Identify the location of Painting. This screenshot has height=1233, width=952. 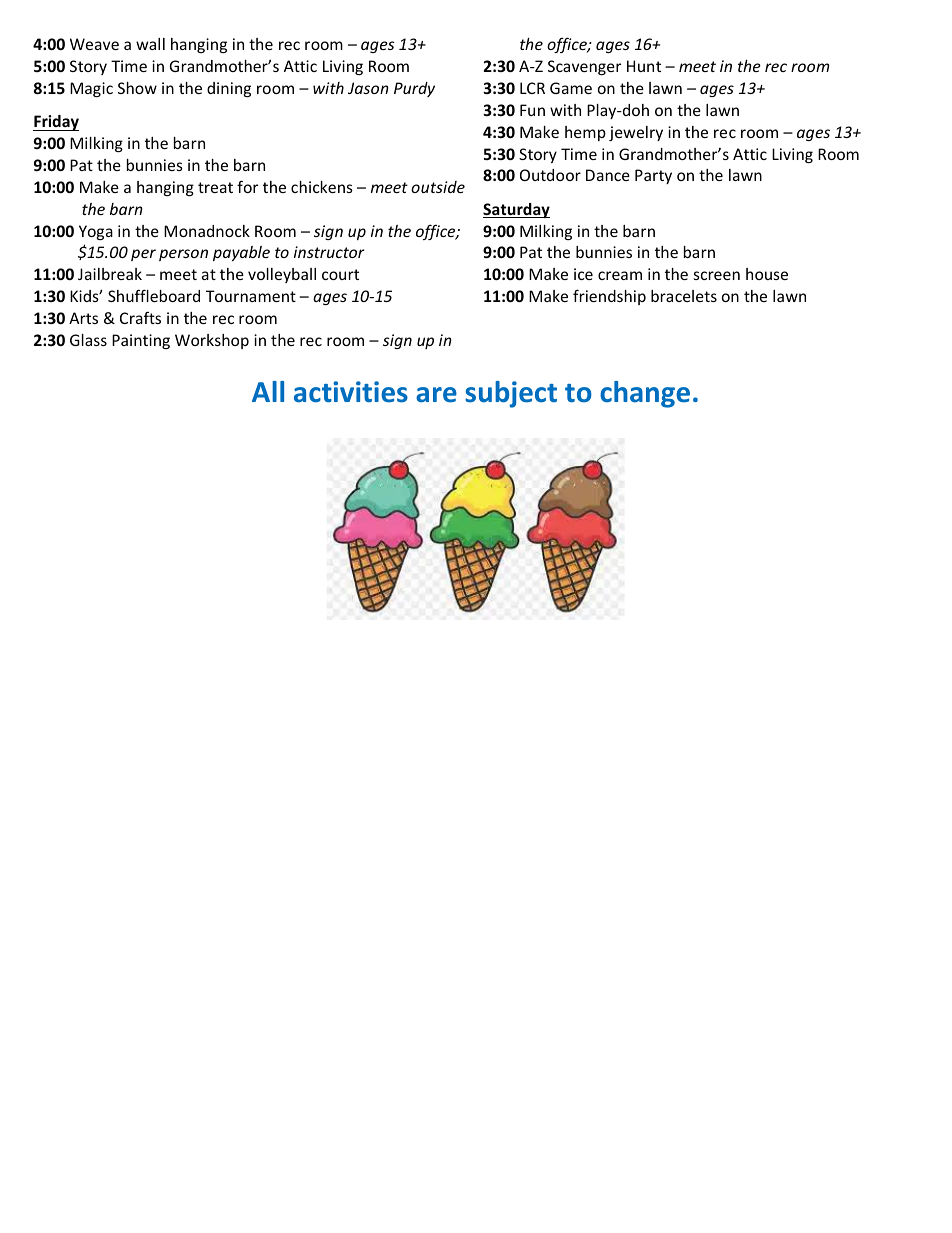
(141, 341).
